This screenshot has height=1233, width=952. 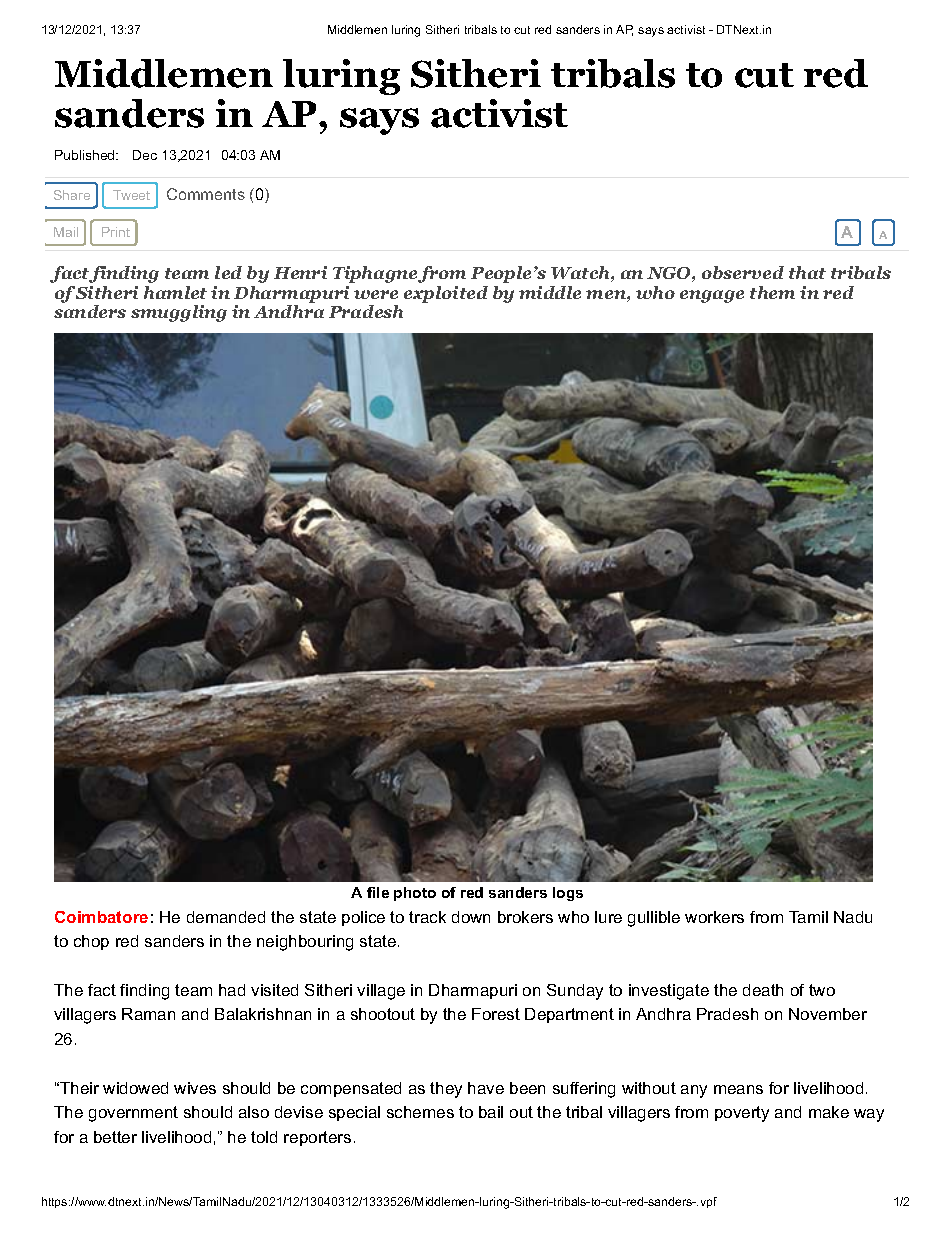 What do you see at coordinates (133, 1114) in the screenshot?
I see `government` at bounding box center [133, 1114].
